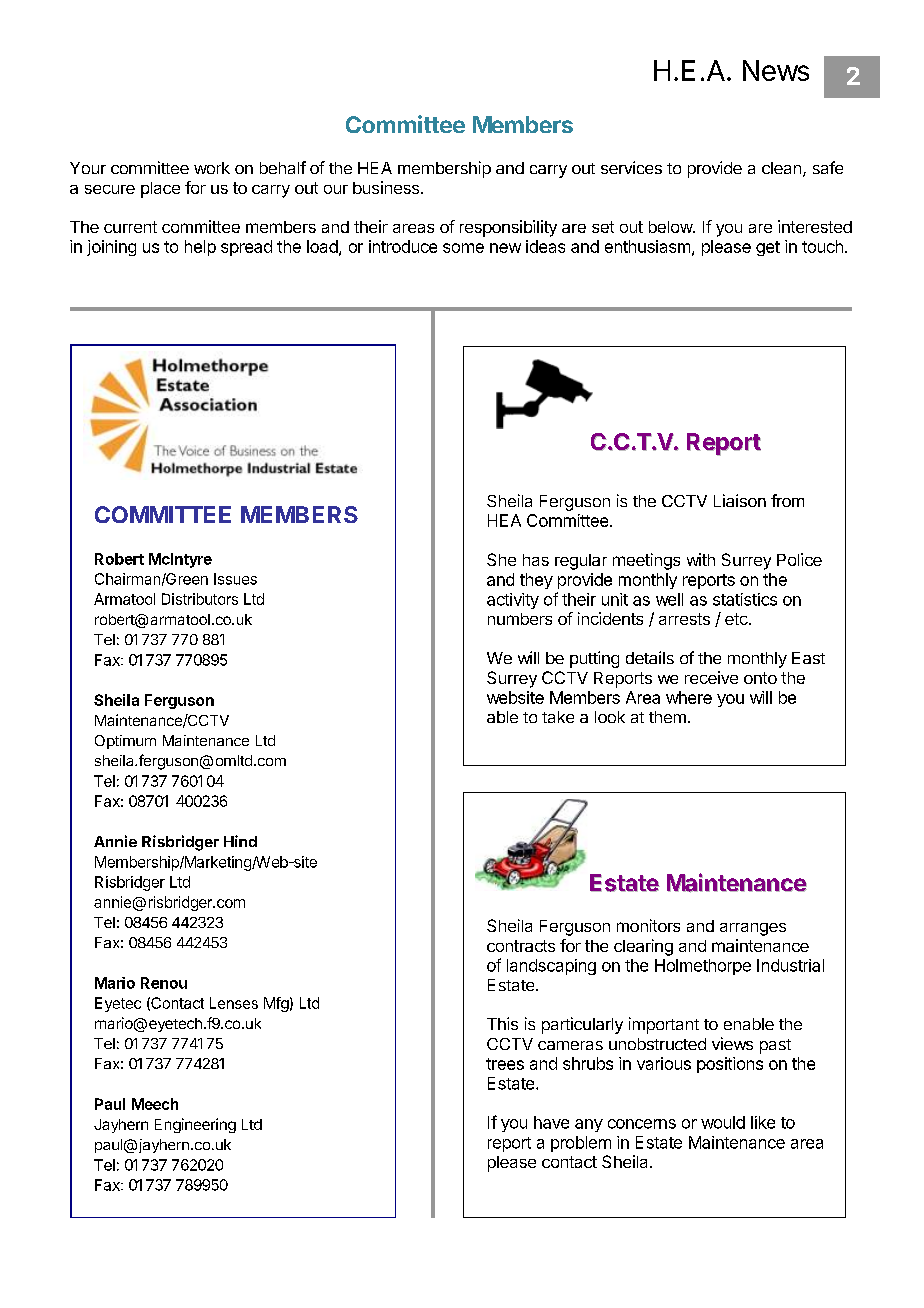  I want to click on News, so click(776, 70).
